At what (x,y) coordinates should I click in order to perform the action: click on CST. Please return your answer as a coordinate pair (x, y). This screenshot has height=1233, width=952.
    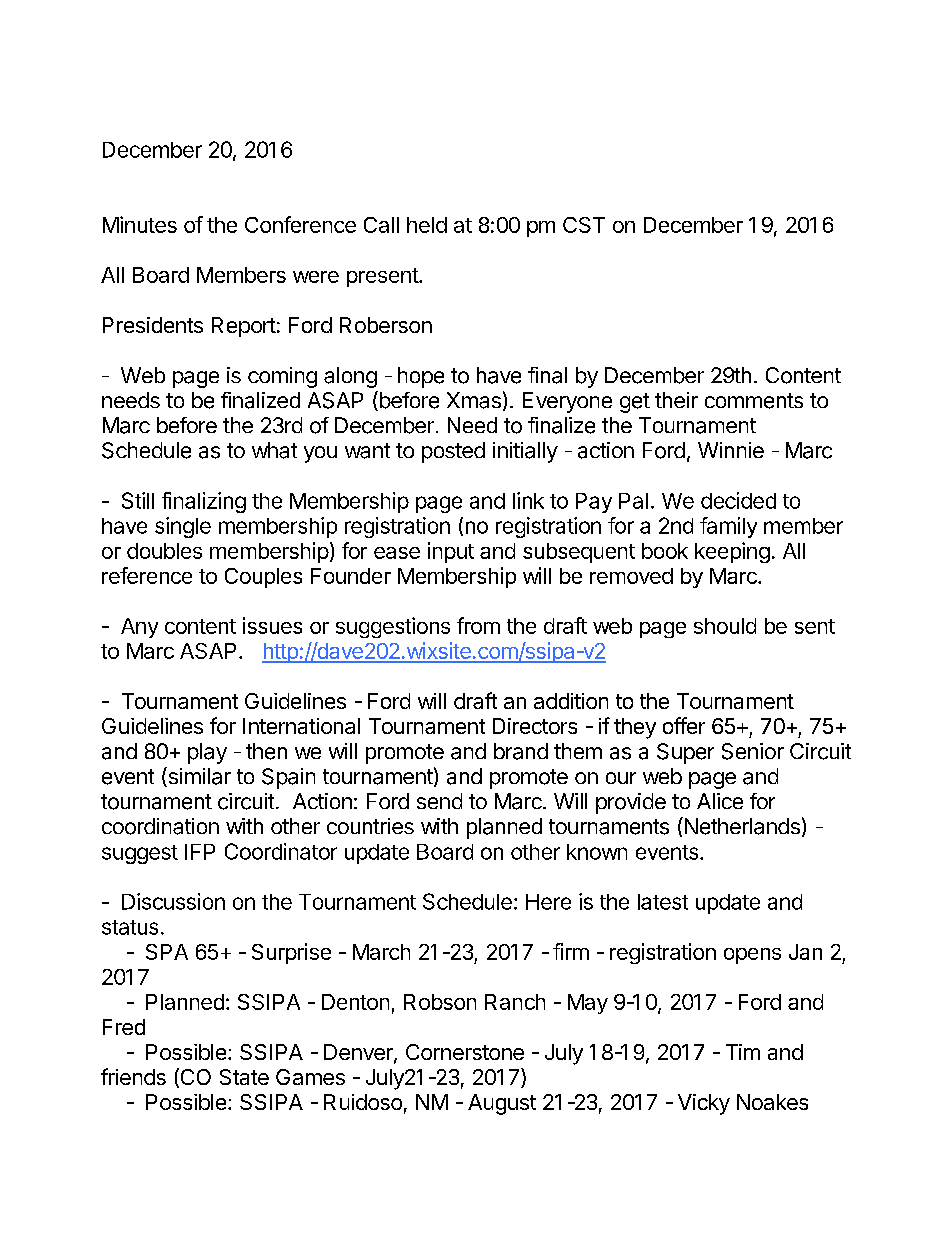
    Looking at the image, I should click on (584, 225).
